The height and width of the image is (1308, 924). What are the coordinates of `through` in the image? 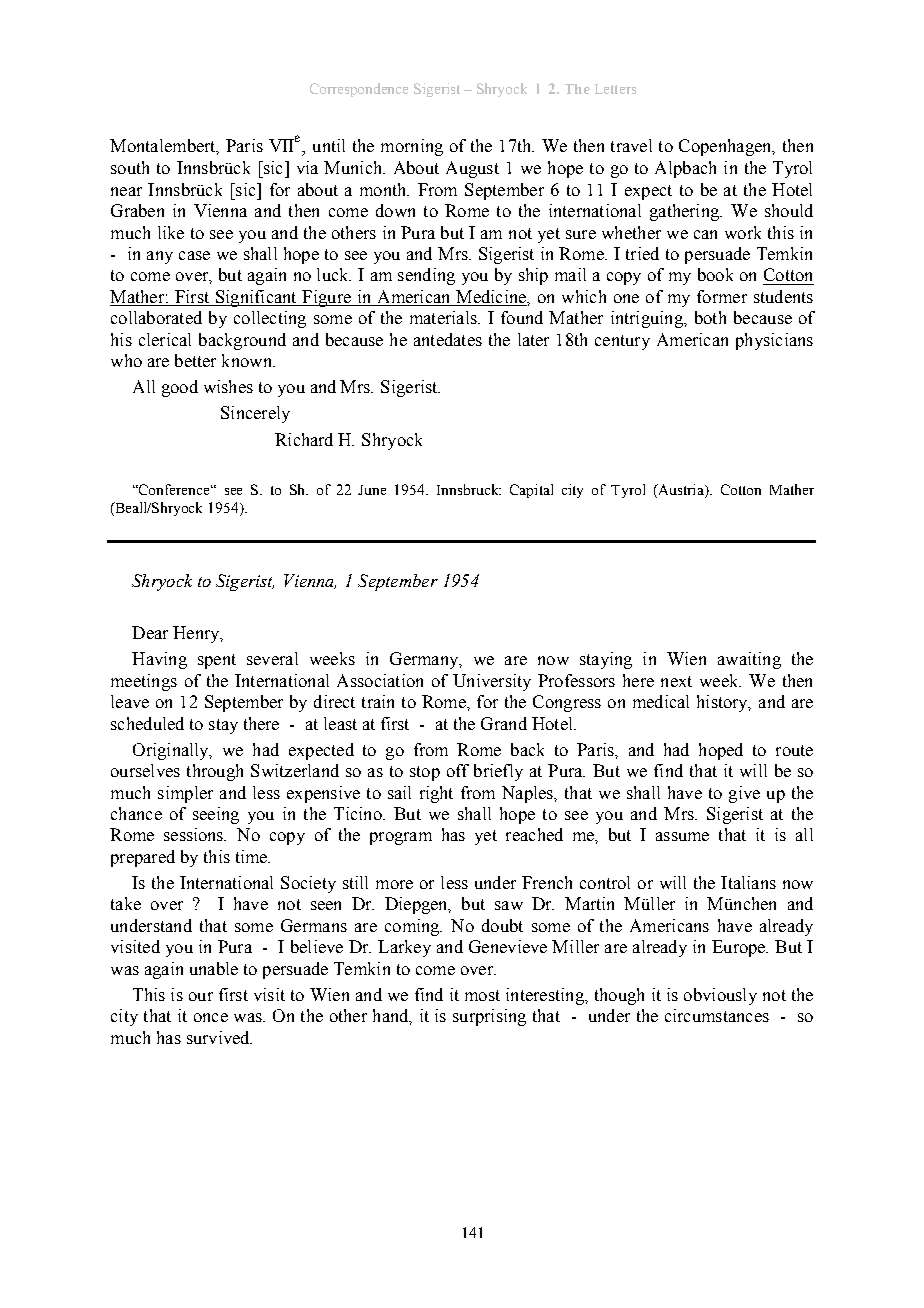 It's located at (215, 772).
